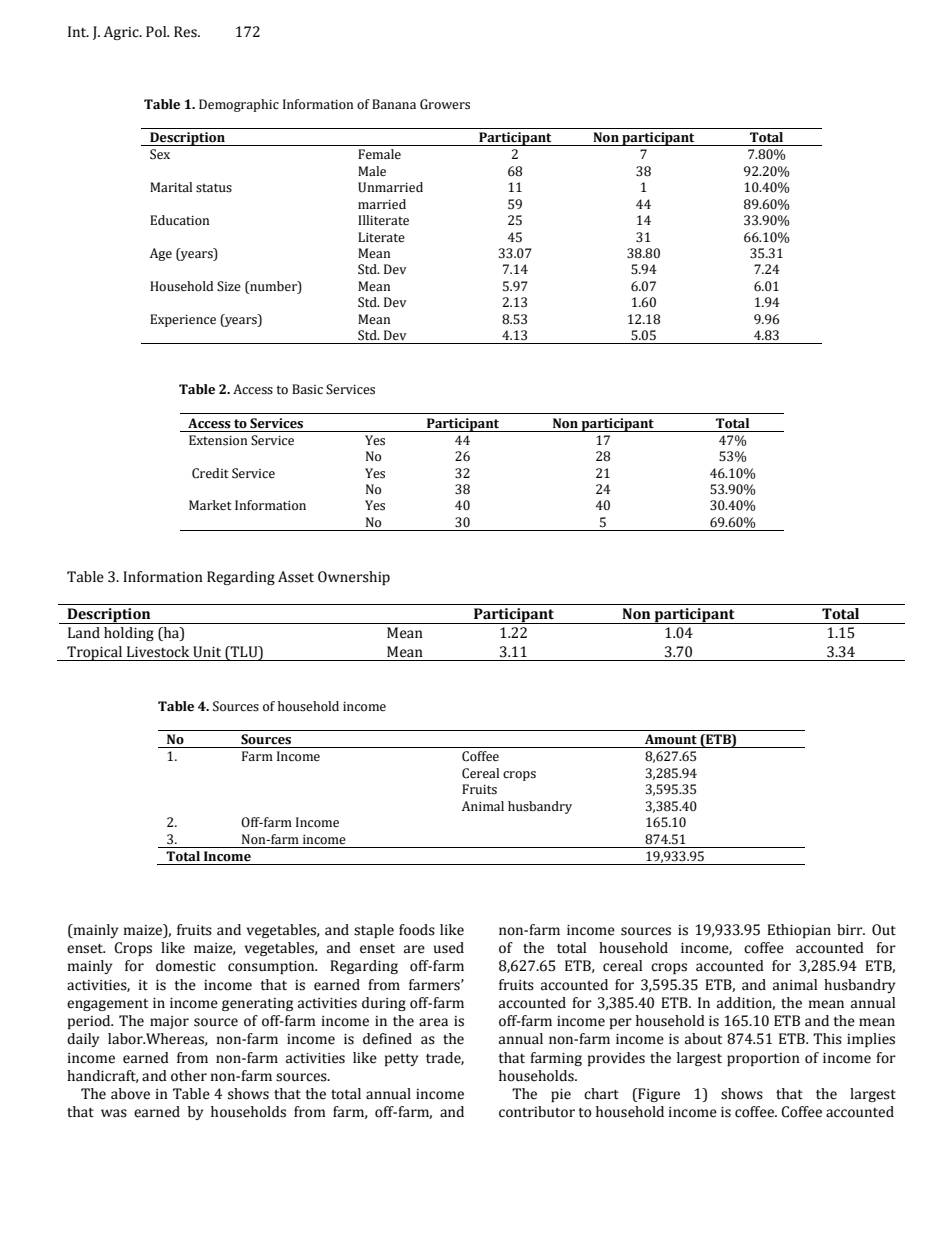  I want to click on contributor, so click(537, 1112).
